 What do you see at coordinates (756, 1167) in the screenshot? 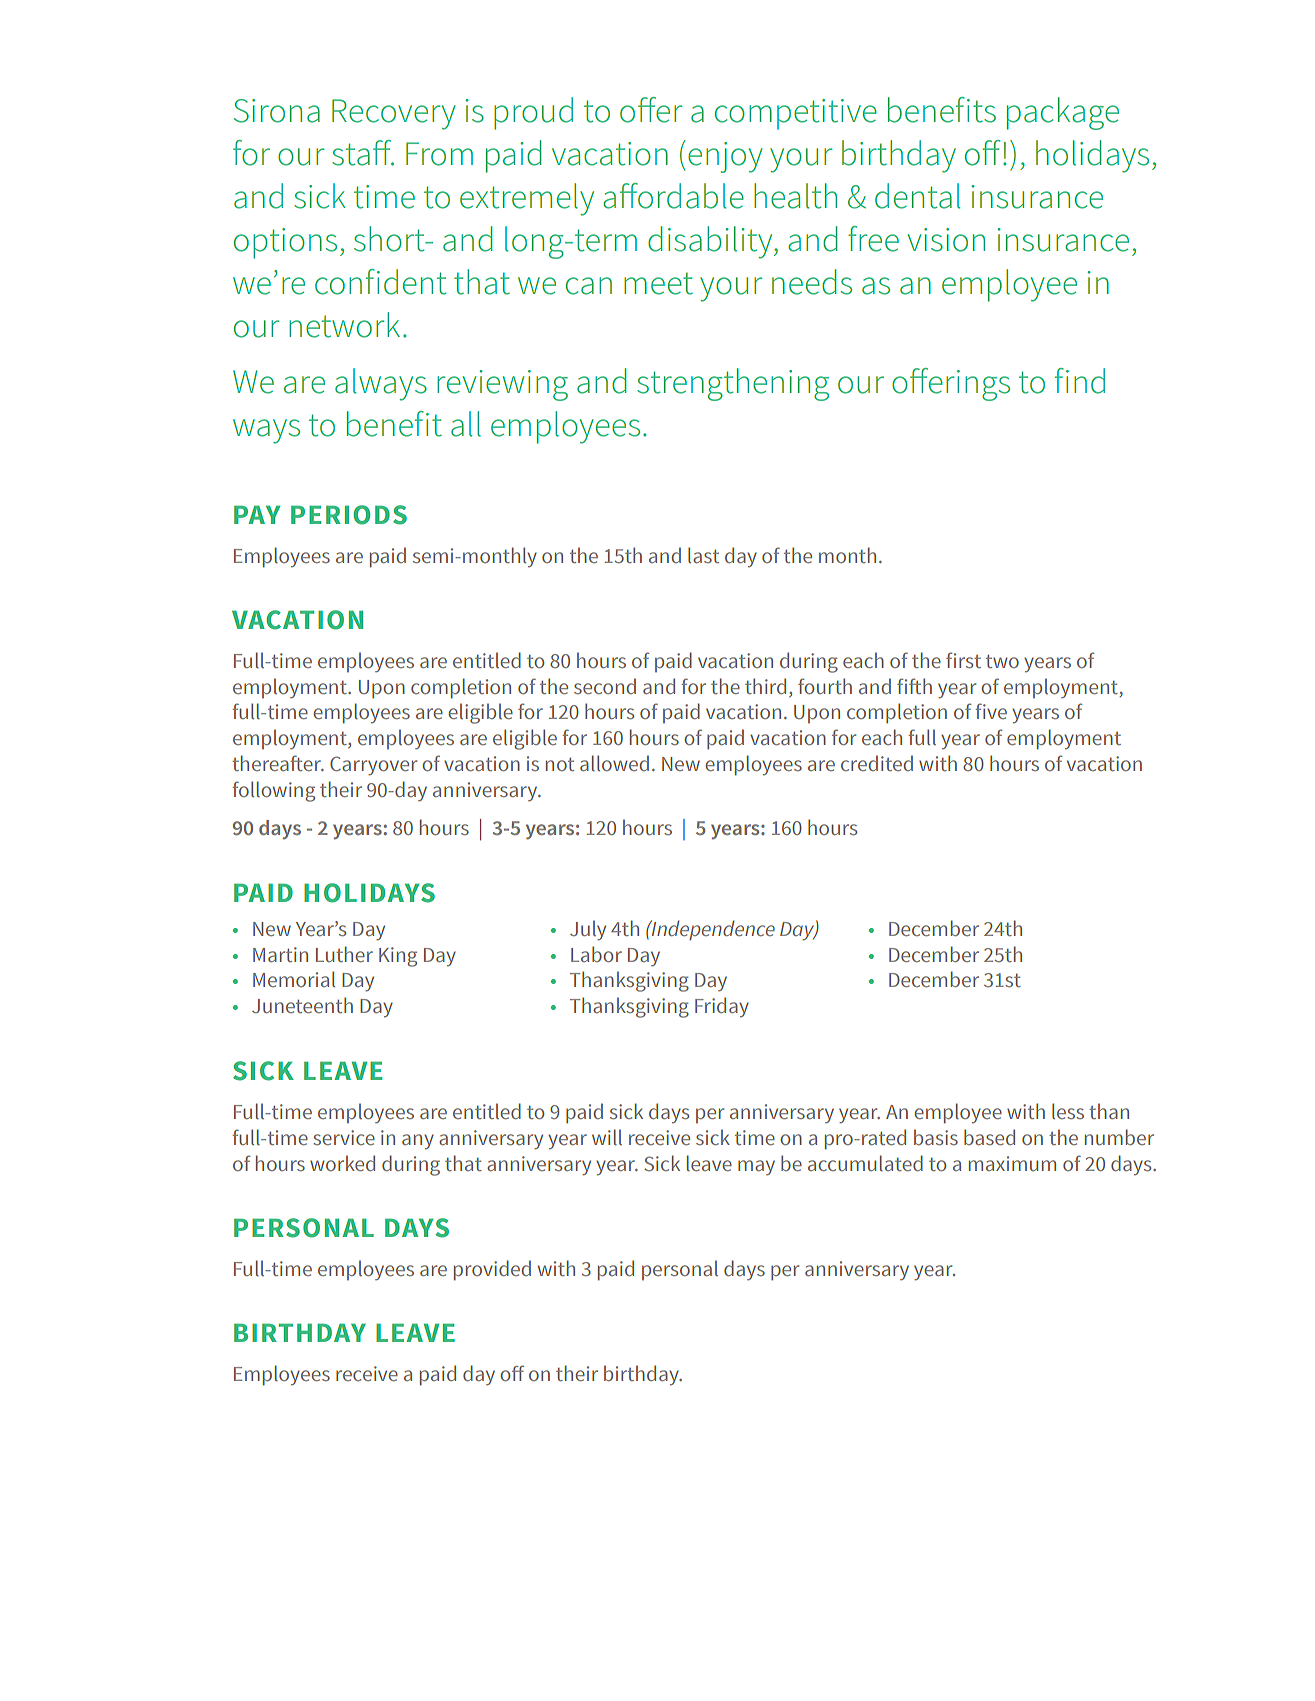
I see `may` at bounding box center [756, 1167].
